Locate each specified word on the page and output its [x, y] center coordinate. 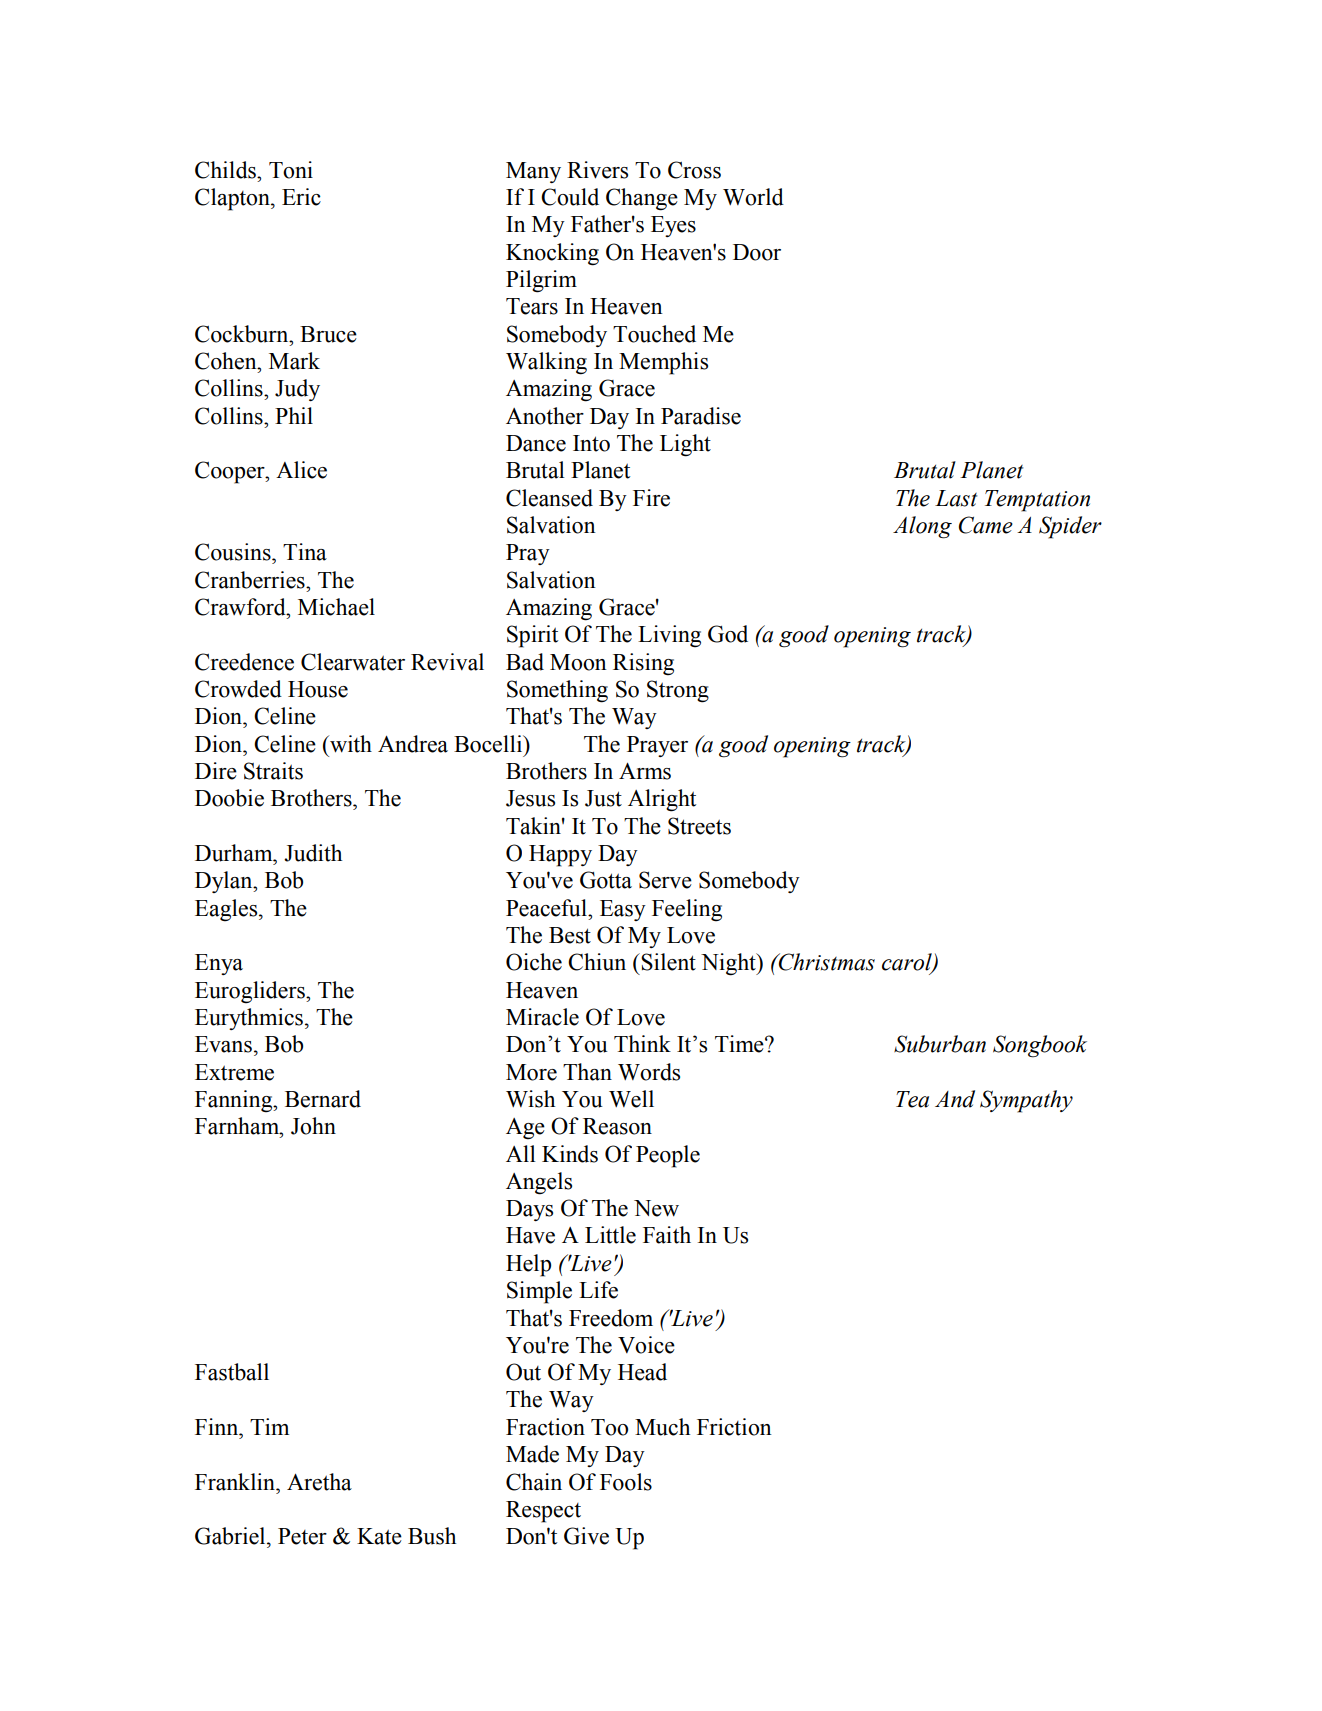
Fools [626, 1482]
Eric [301, 197]
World [753, 197]
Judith [313, 853]
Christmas [826, 962]
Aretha [319, 1482]
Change [642, 199]
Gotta [606, 880]
